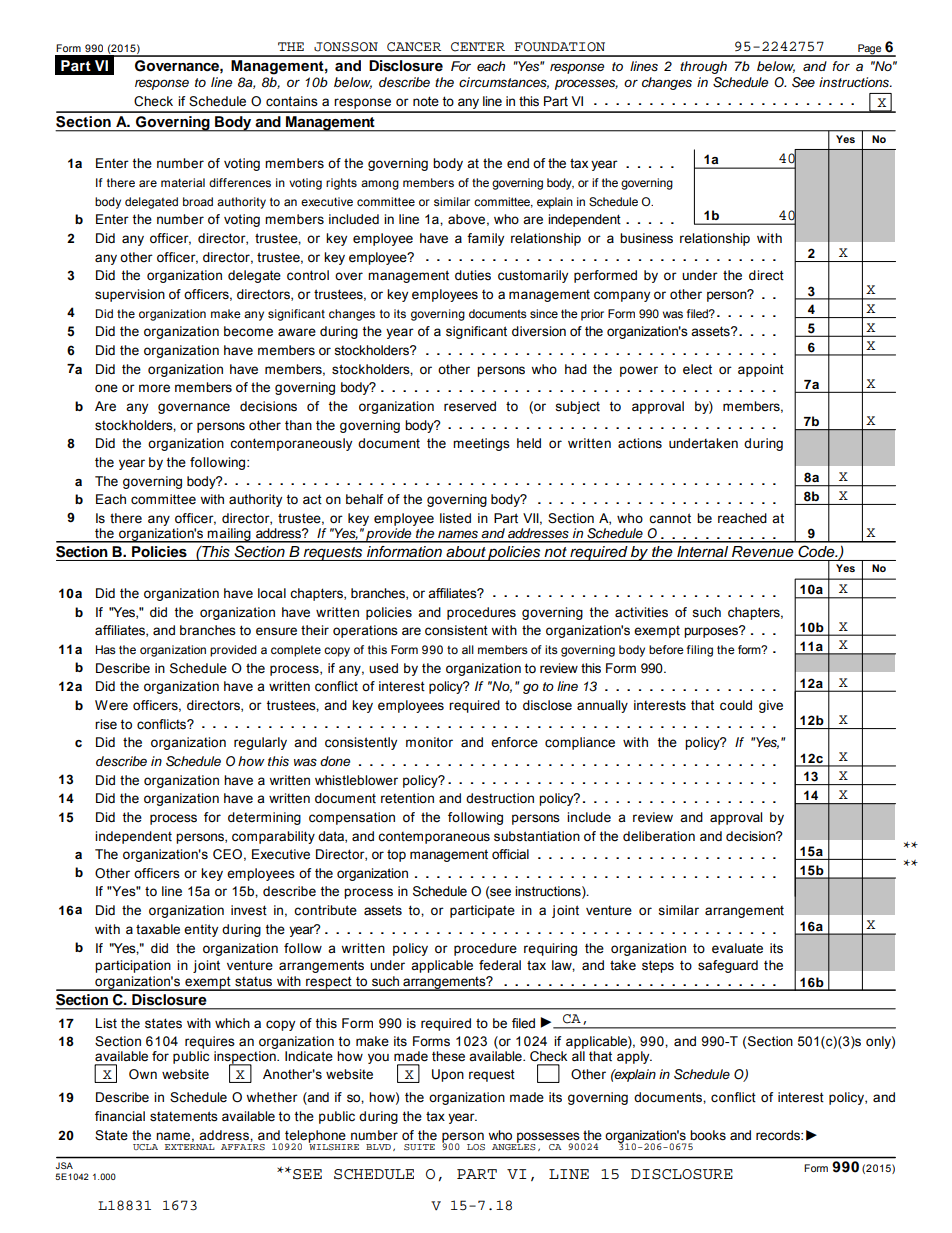  I want to click on operations, so click(365, 631).
